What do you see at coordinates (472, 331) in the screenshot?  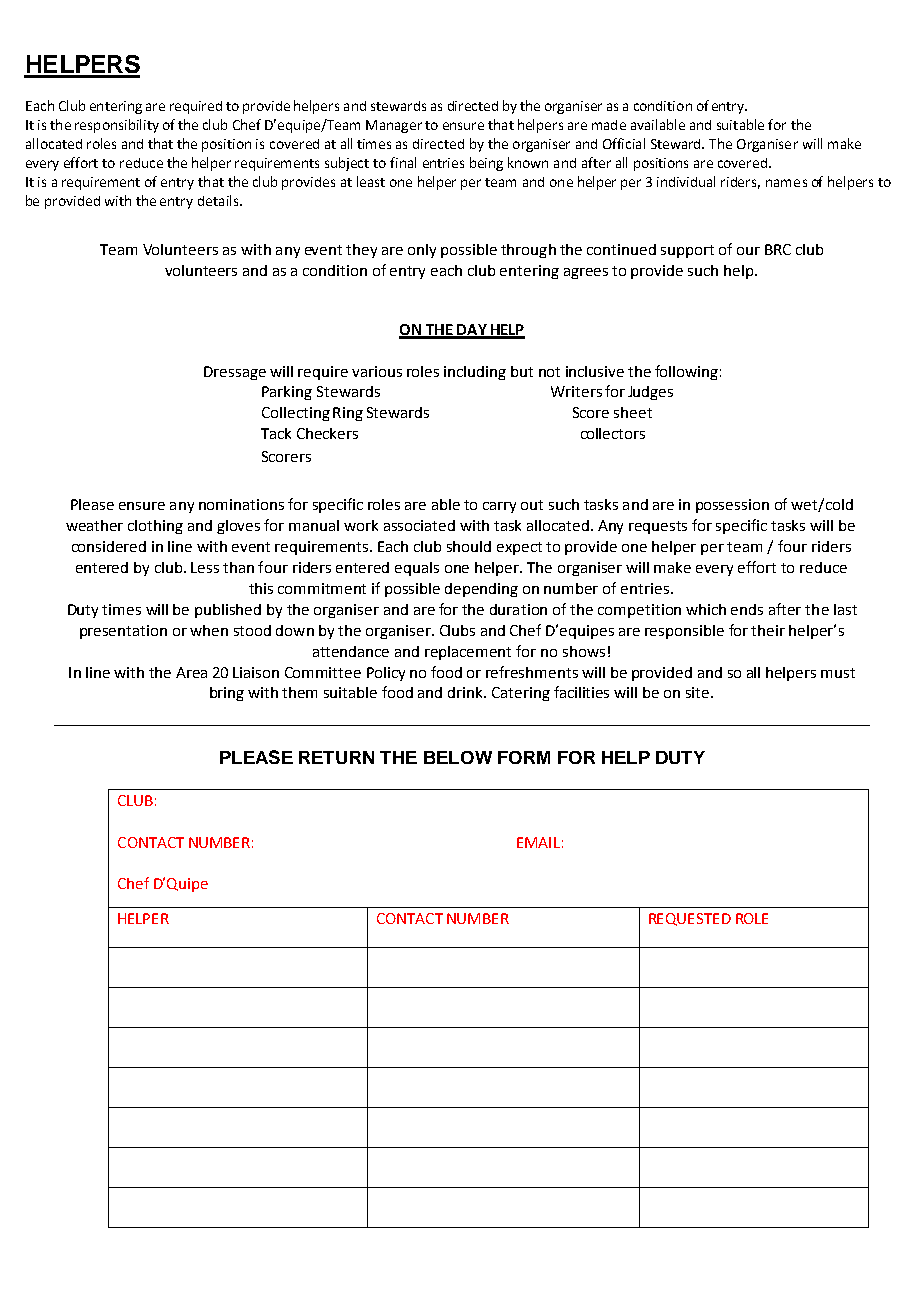 I see `DAY` at bounding box center [472, 331].
